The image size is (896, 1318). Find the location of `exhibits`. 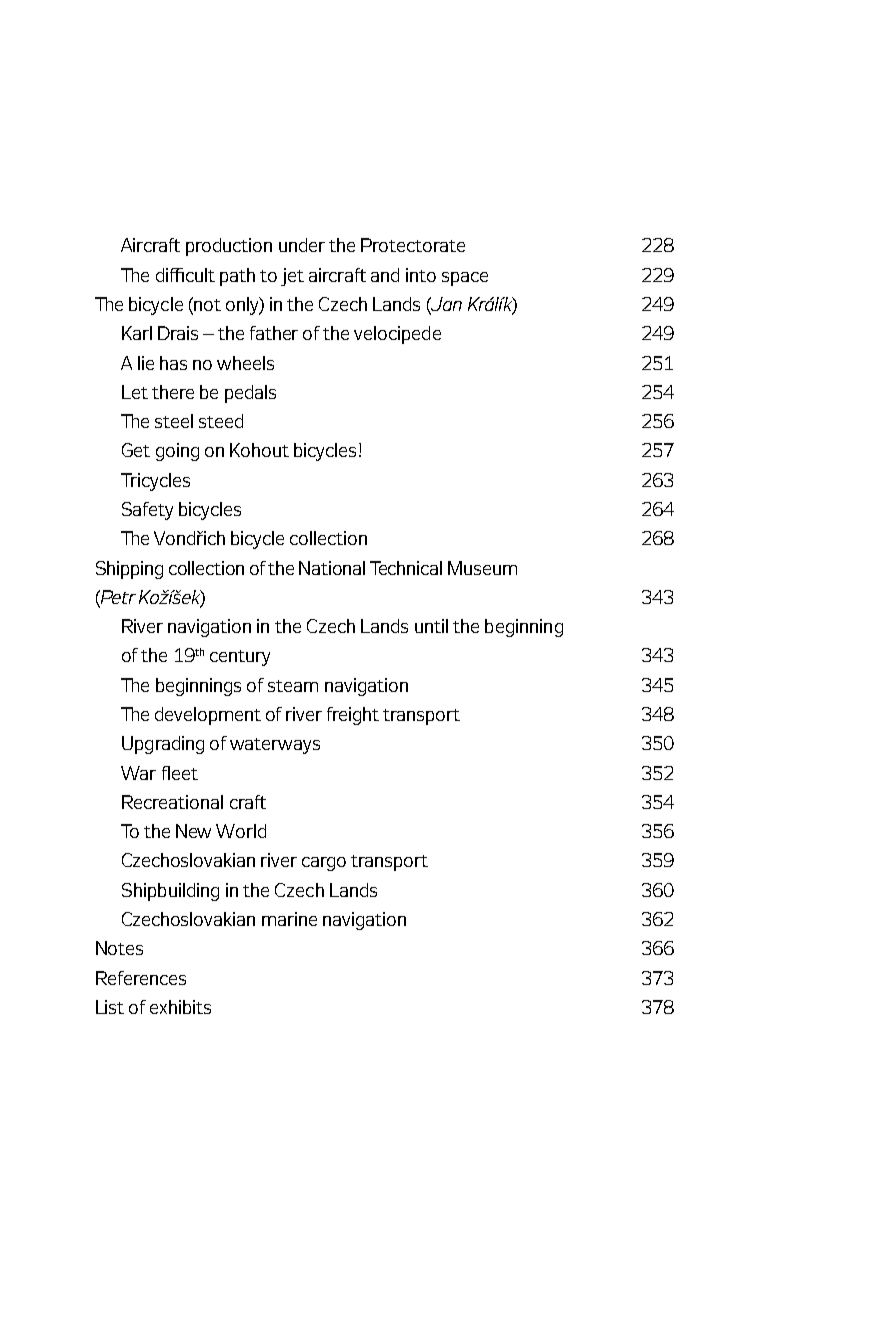

exhibits is located at coordinates (180, 1007).
